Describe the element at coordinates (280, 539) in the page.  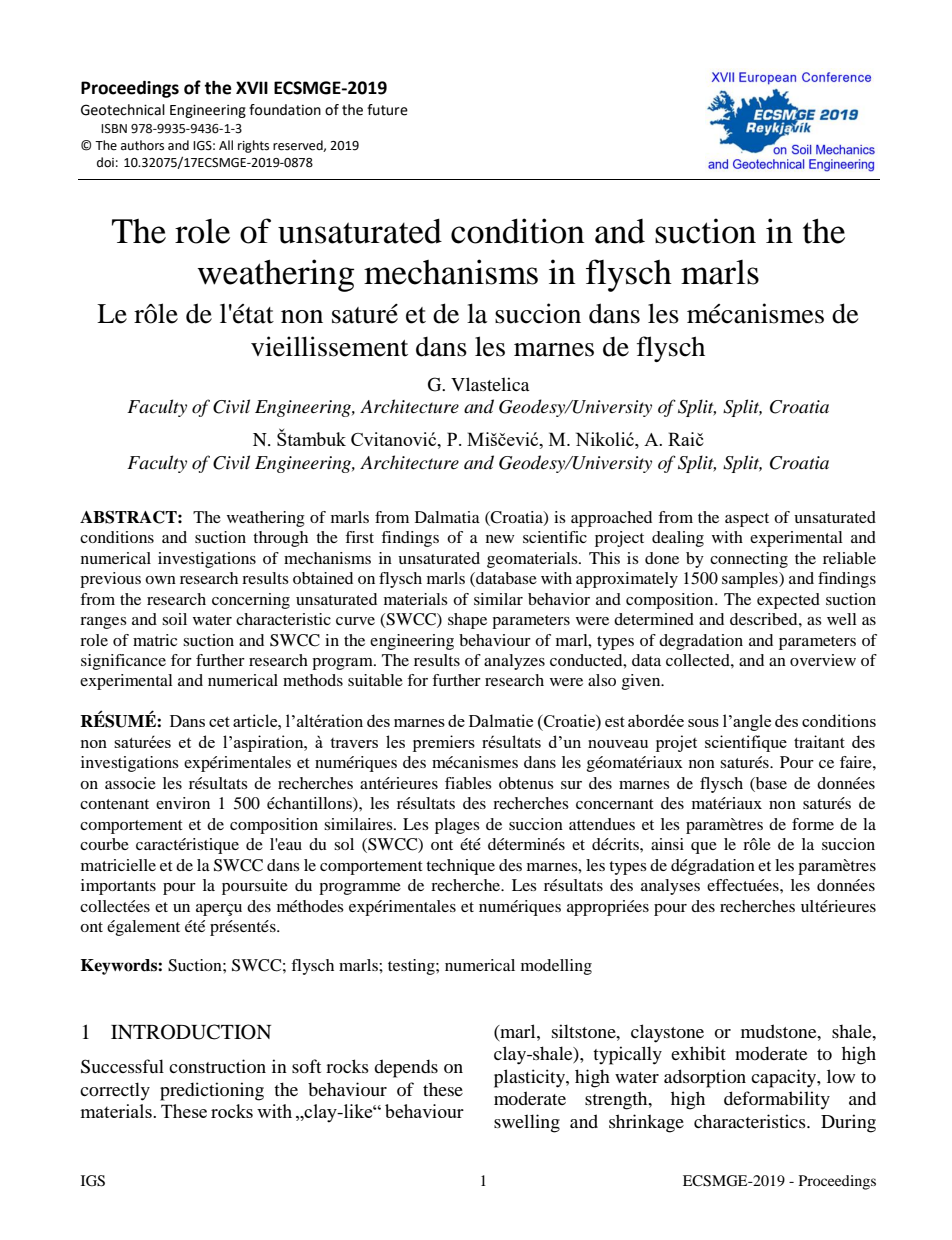
I see `through` at that location.
